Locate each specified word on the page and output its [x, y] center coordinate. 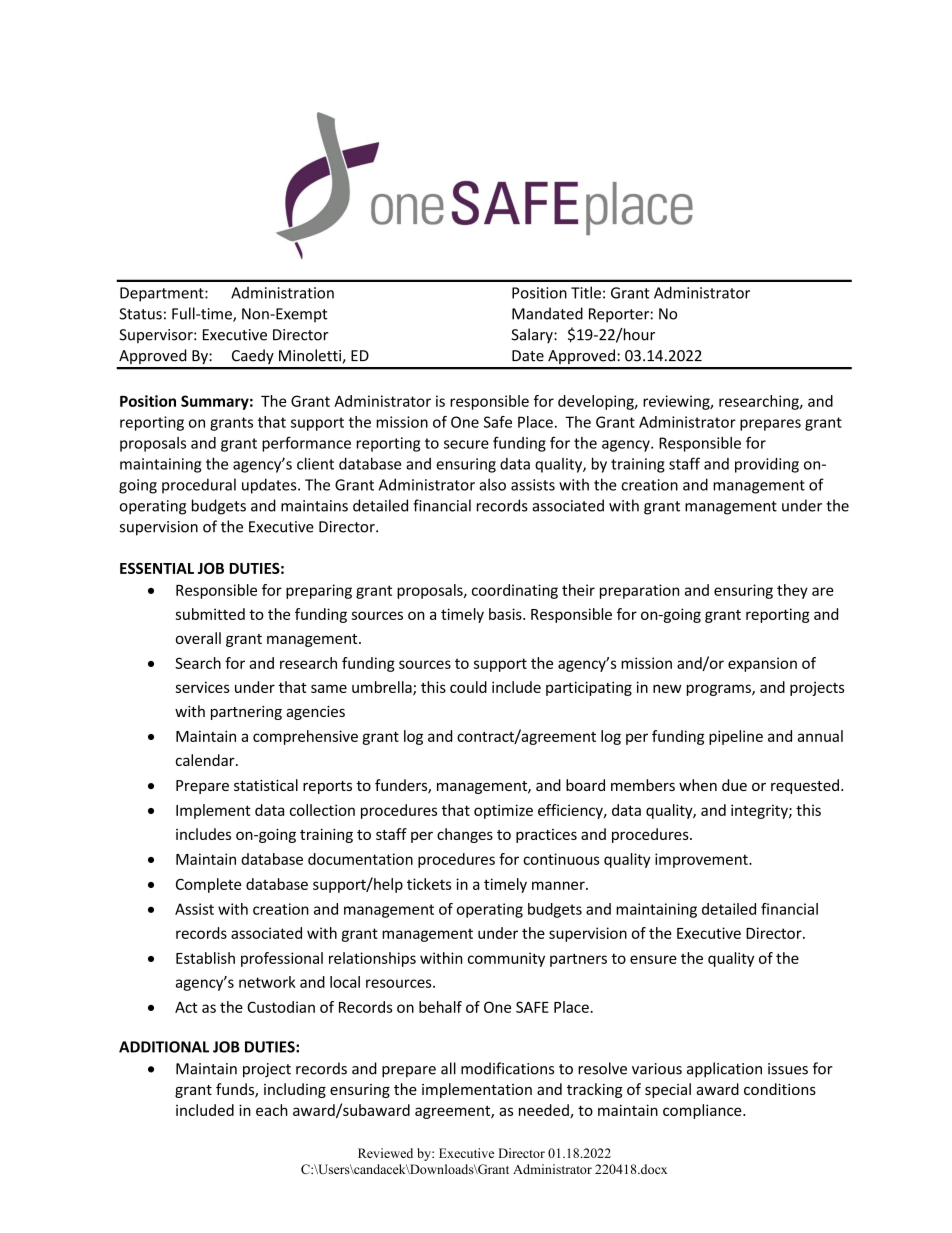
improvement [702, 860]
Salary [533, 335]
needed [545, 1111]
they [792, 591]
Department [163, 294]
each [272, 1110]
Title [586, 292]
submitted [210, 614]
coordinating [515, 591]
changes [465, 835]
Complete [208, 885]
